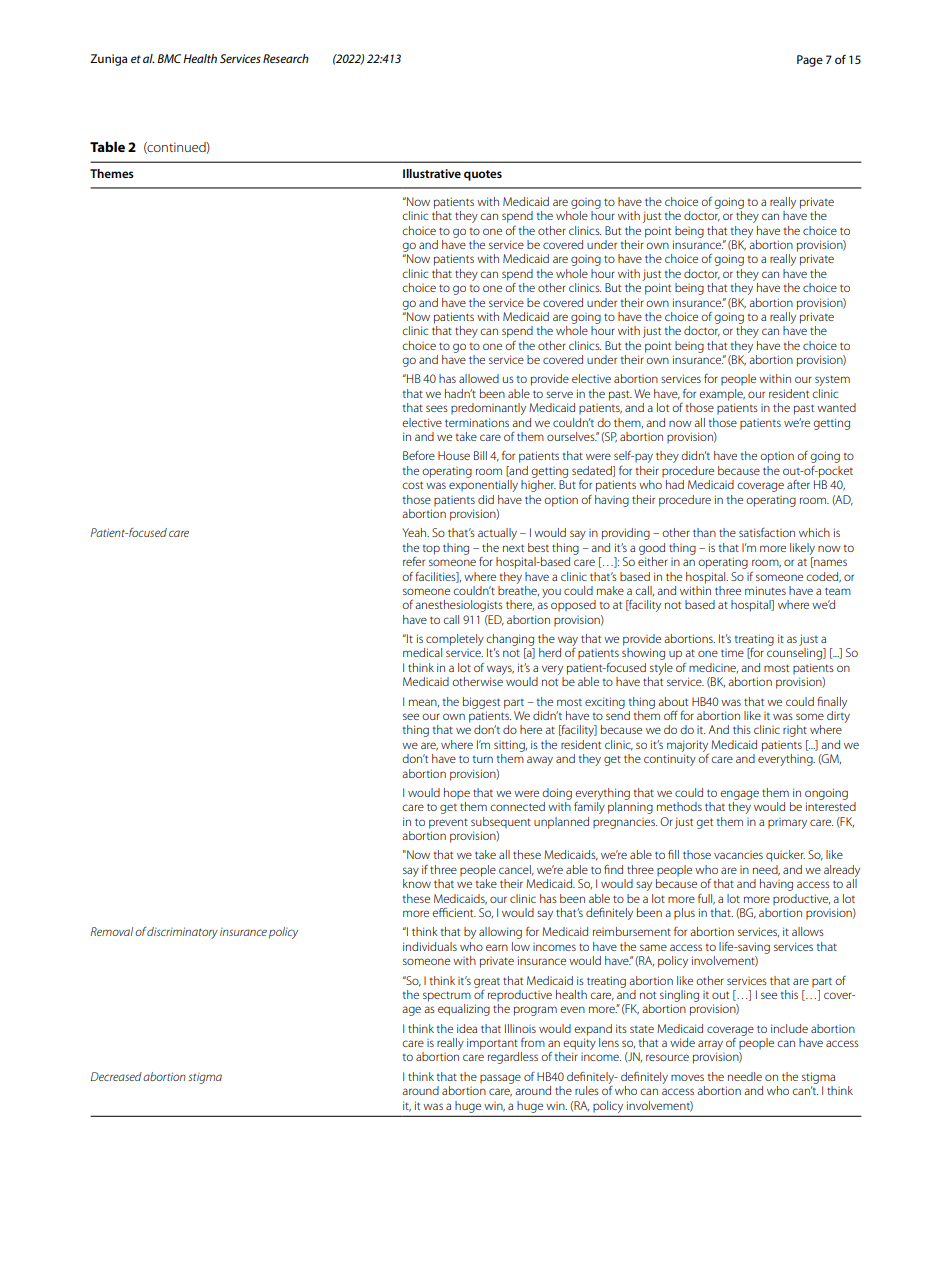 Image resolution: width=952 pixels, height=1265 pixels. I want to click on minutes, so click(765, 590).
